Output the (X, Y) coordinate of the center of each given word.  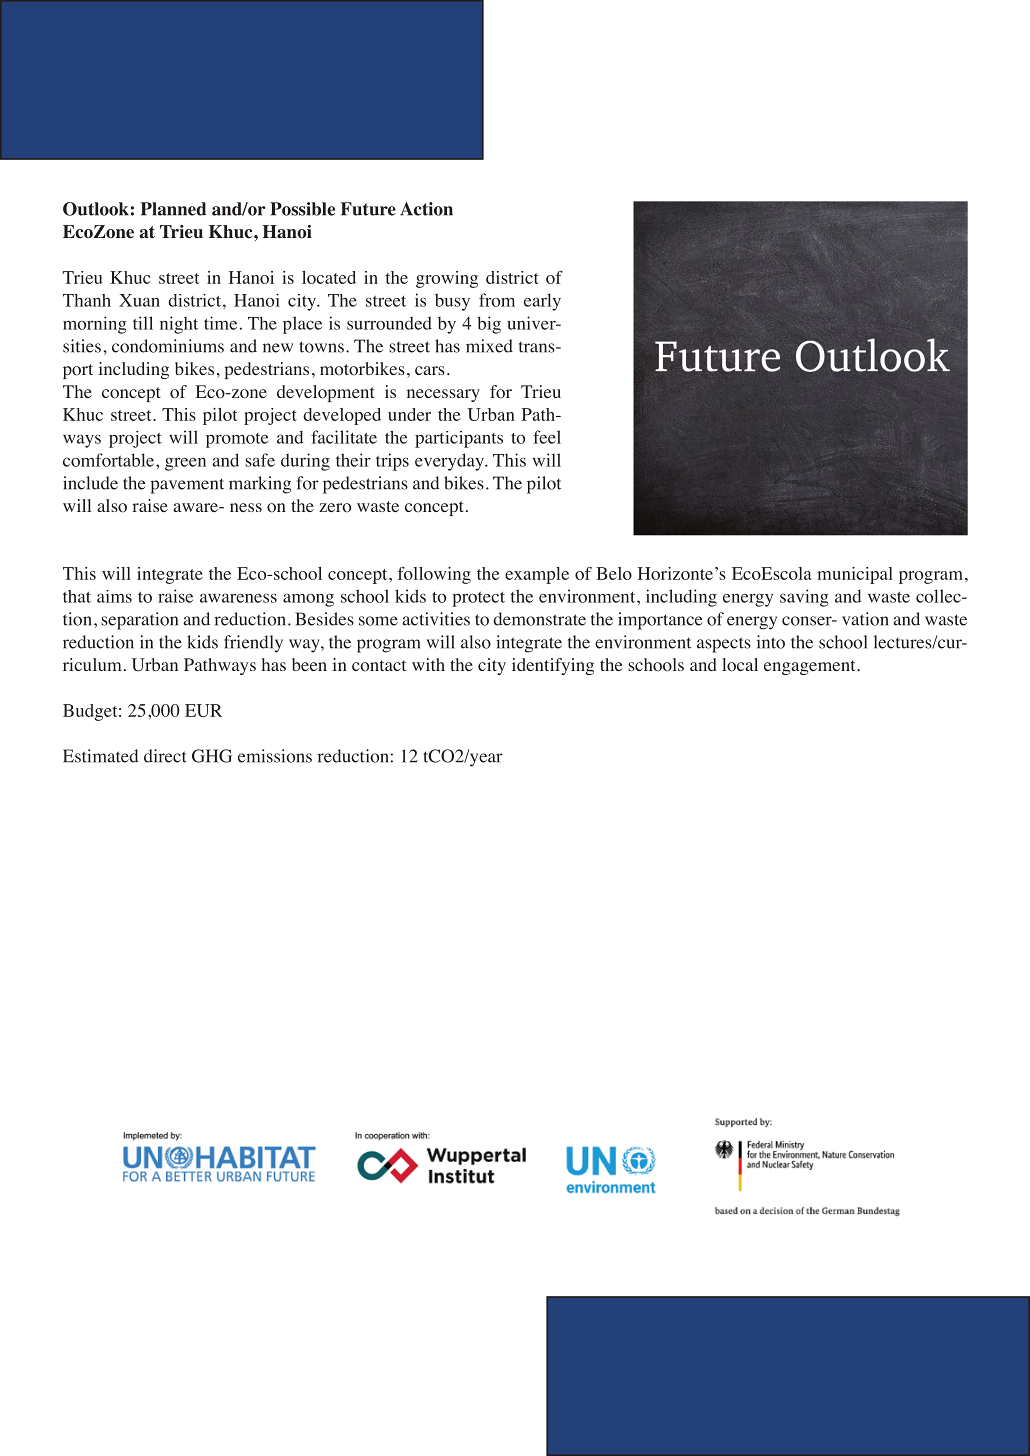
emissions (275, 756)
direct (165, 756)
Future (368, 209)
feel (547, 437)
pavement (187, 486)
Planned (173, 209)
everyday (450, 462)
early (542, 302)
